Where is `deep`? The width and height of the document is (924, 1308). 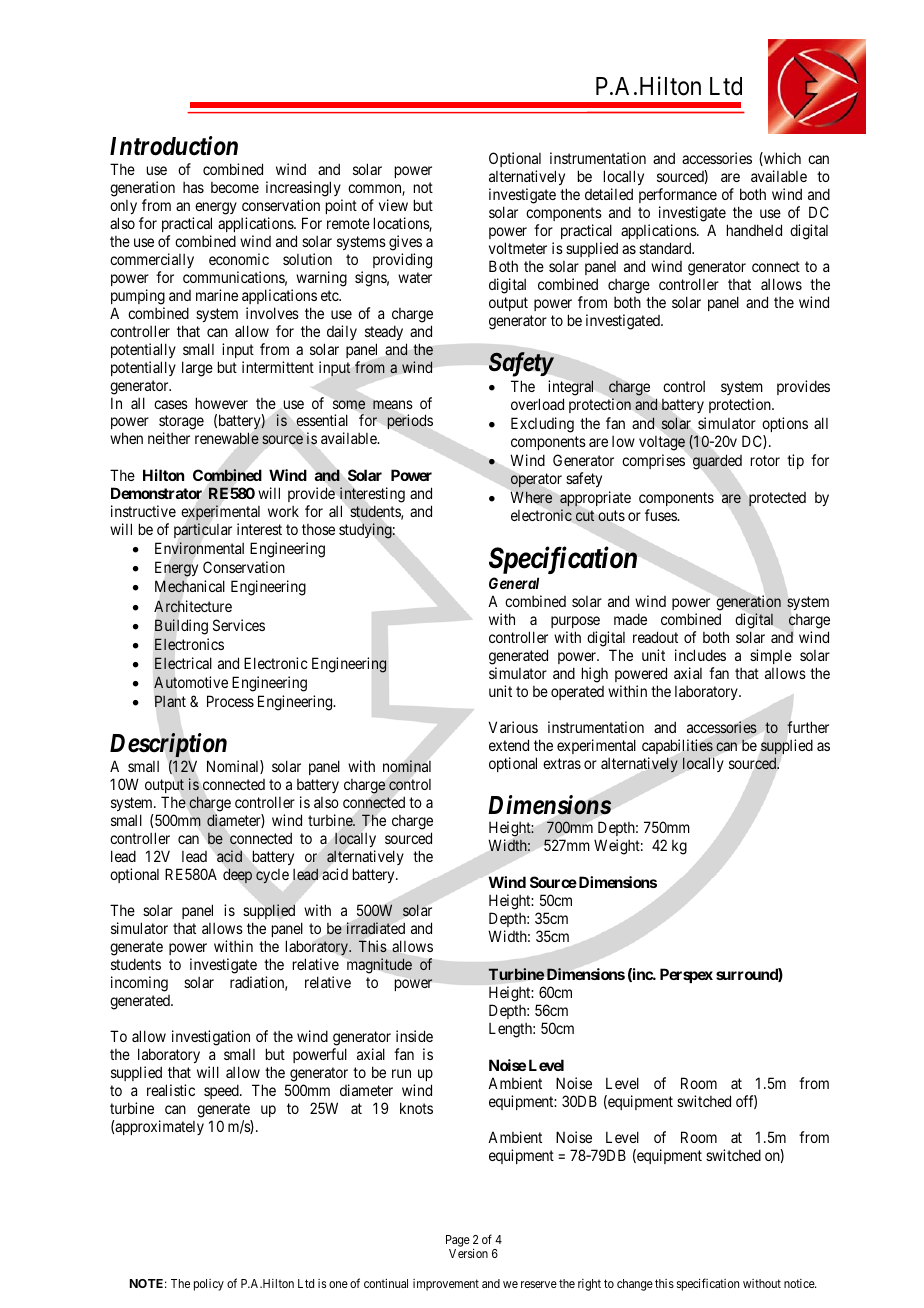 deep is located at coordinates (237, 875).
